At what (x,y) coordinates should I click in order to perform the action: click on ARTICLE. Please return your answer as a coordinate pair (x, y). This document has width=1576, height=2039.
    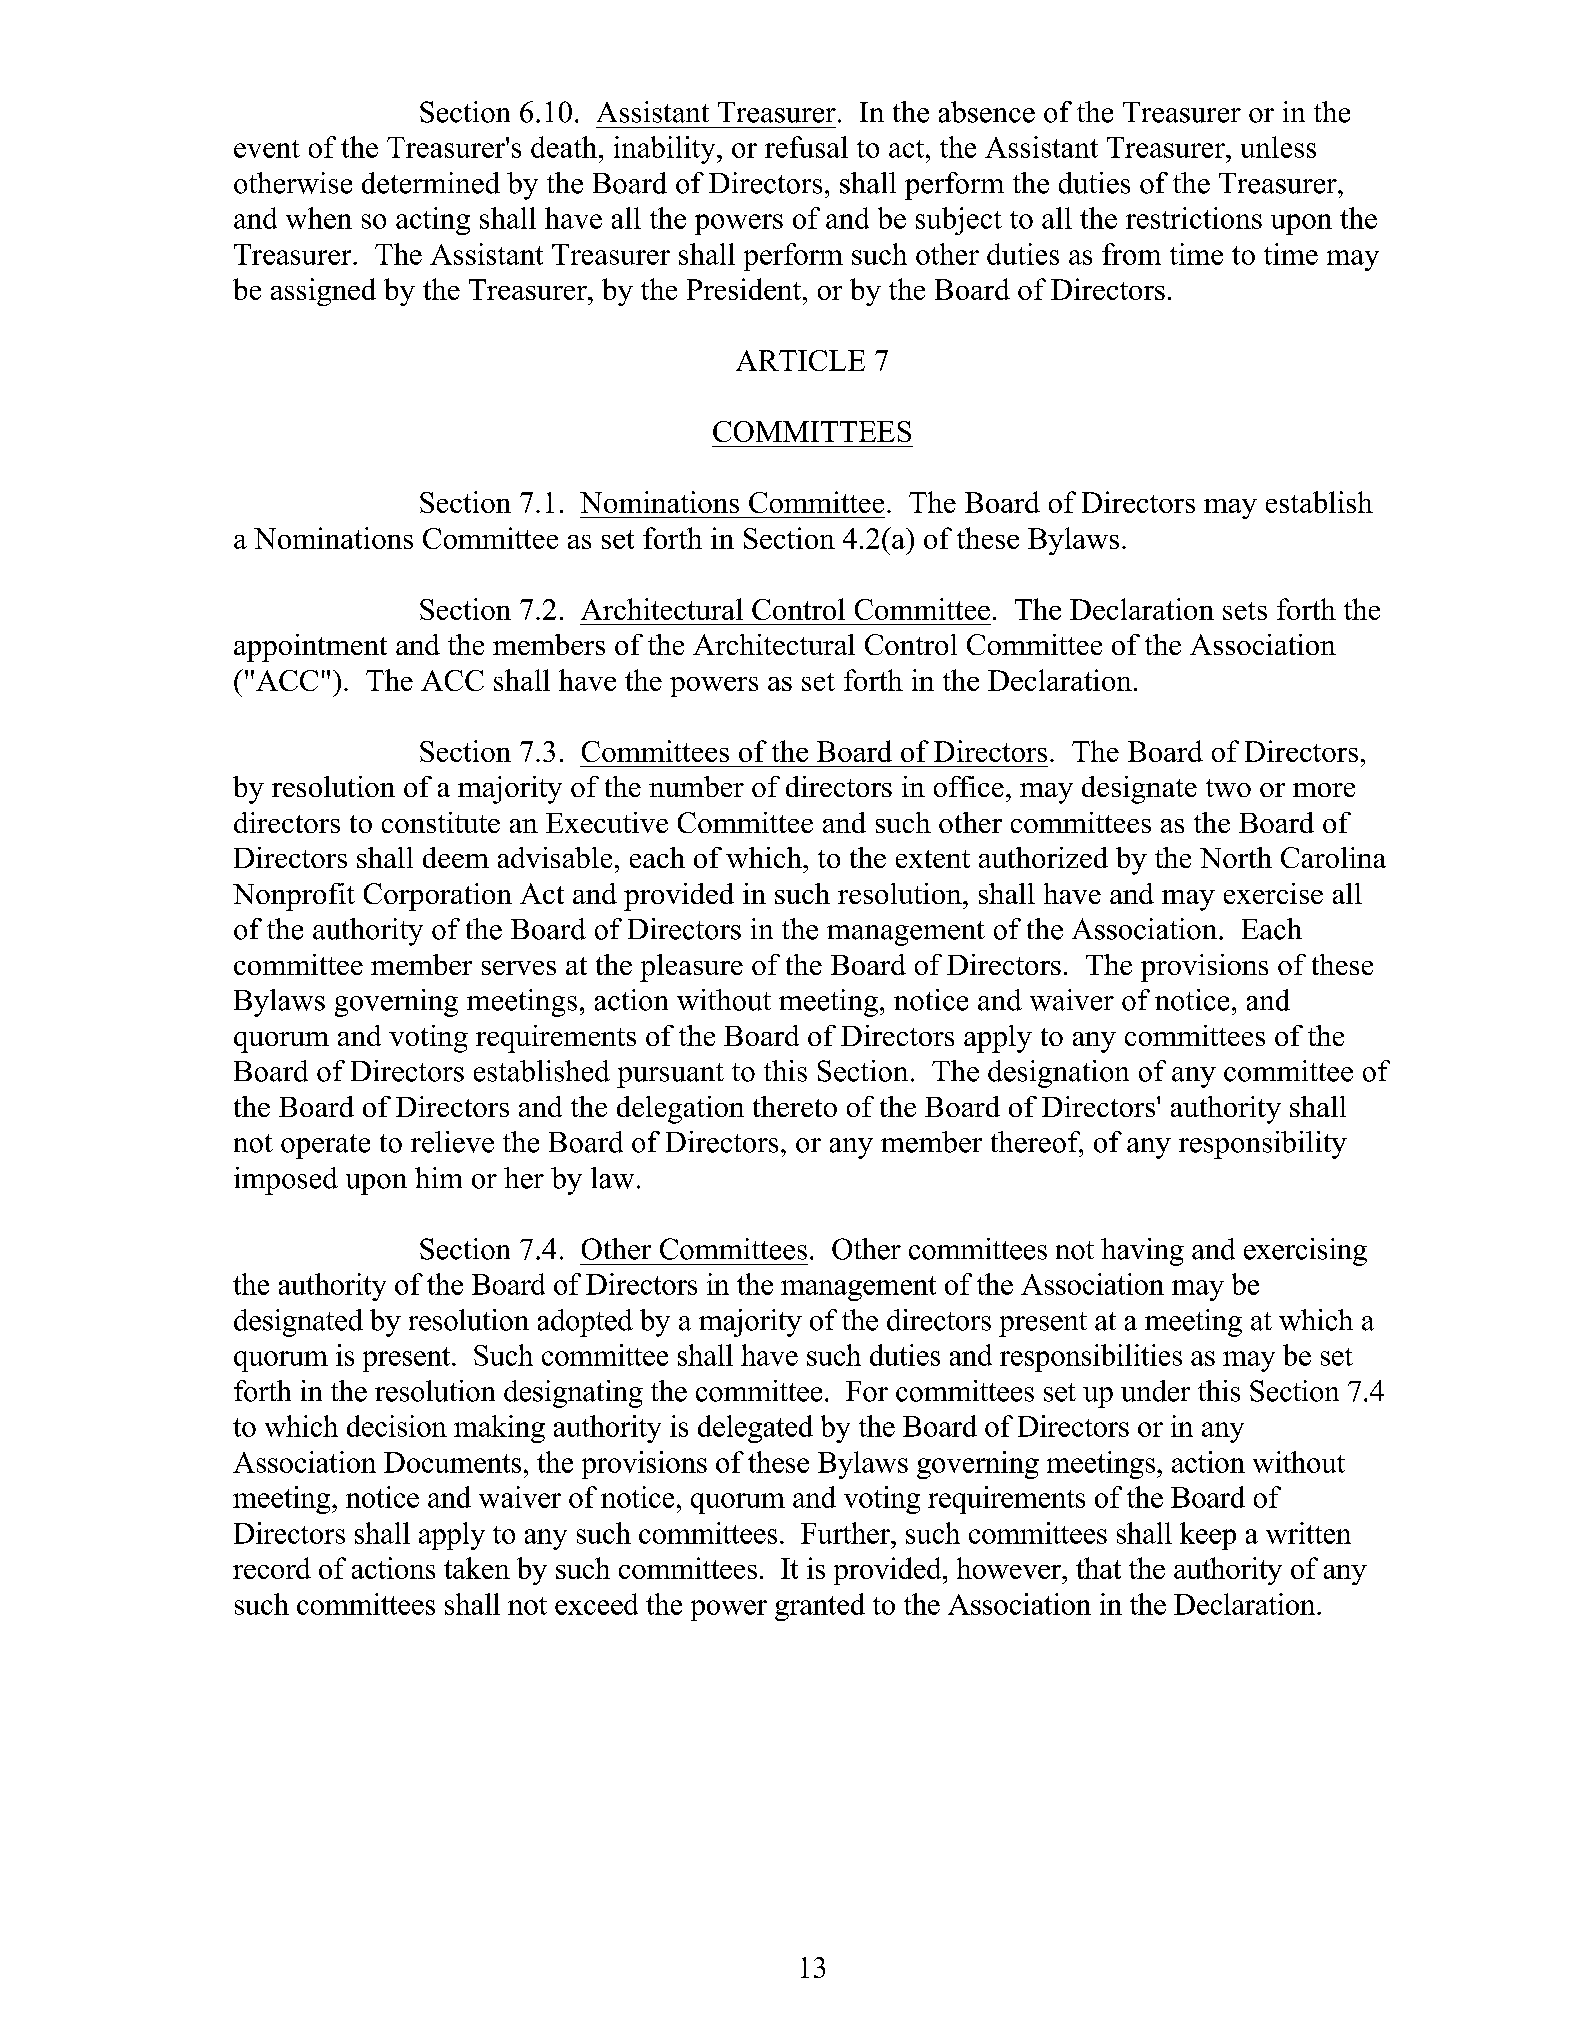
    Looking at the image, I should click on (800, 360).
